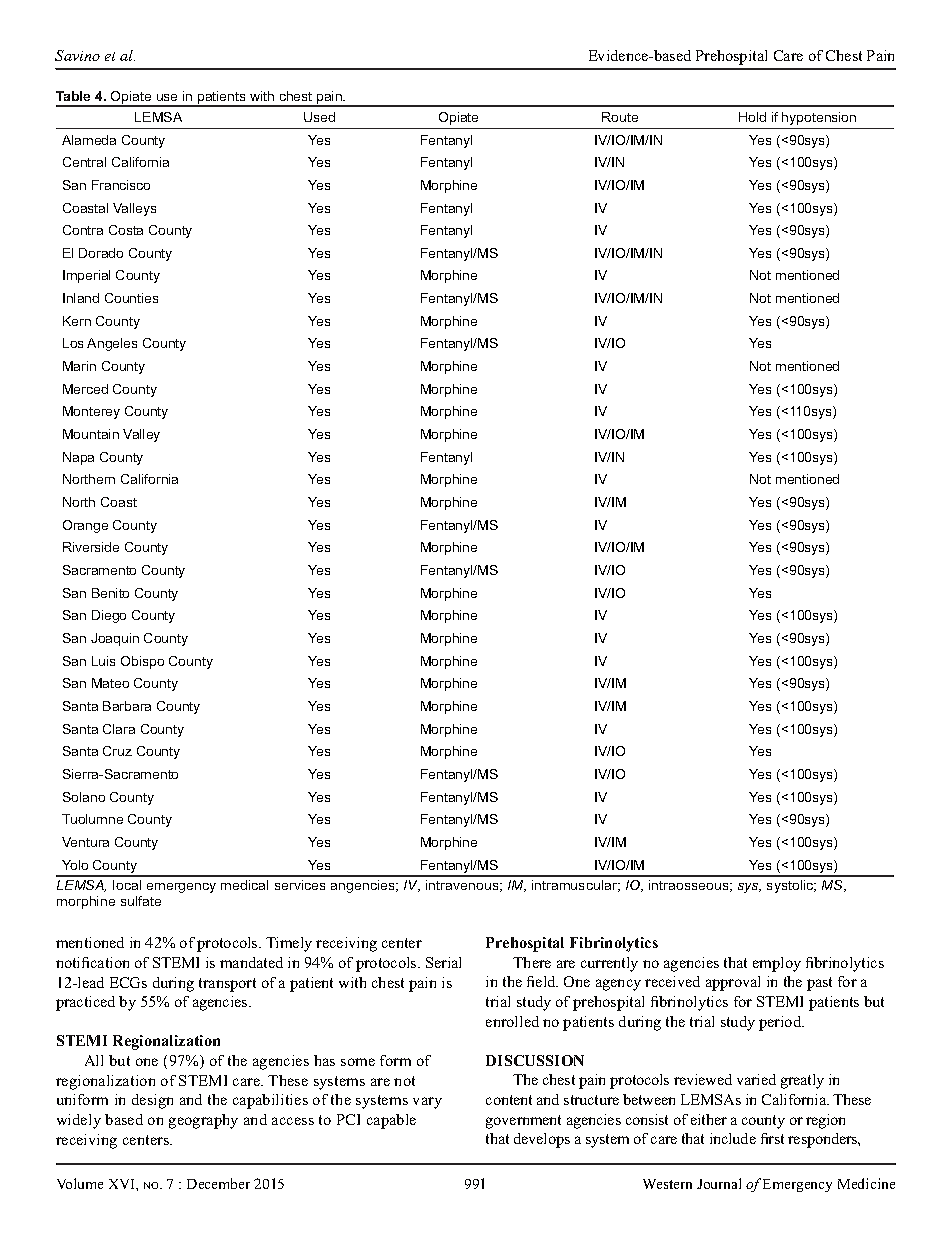  I want to click on geography, so click(203, 1121).
